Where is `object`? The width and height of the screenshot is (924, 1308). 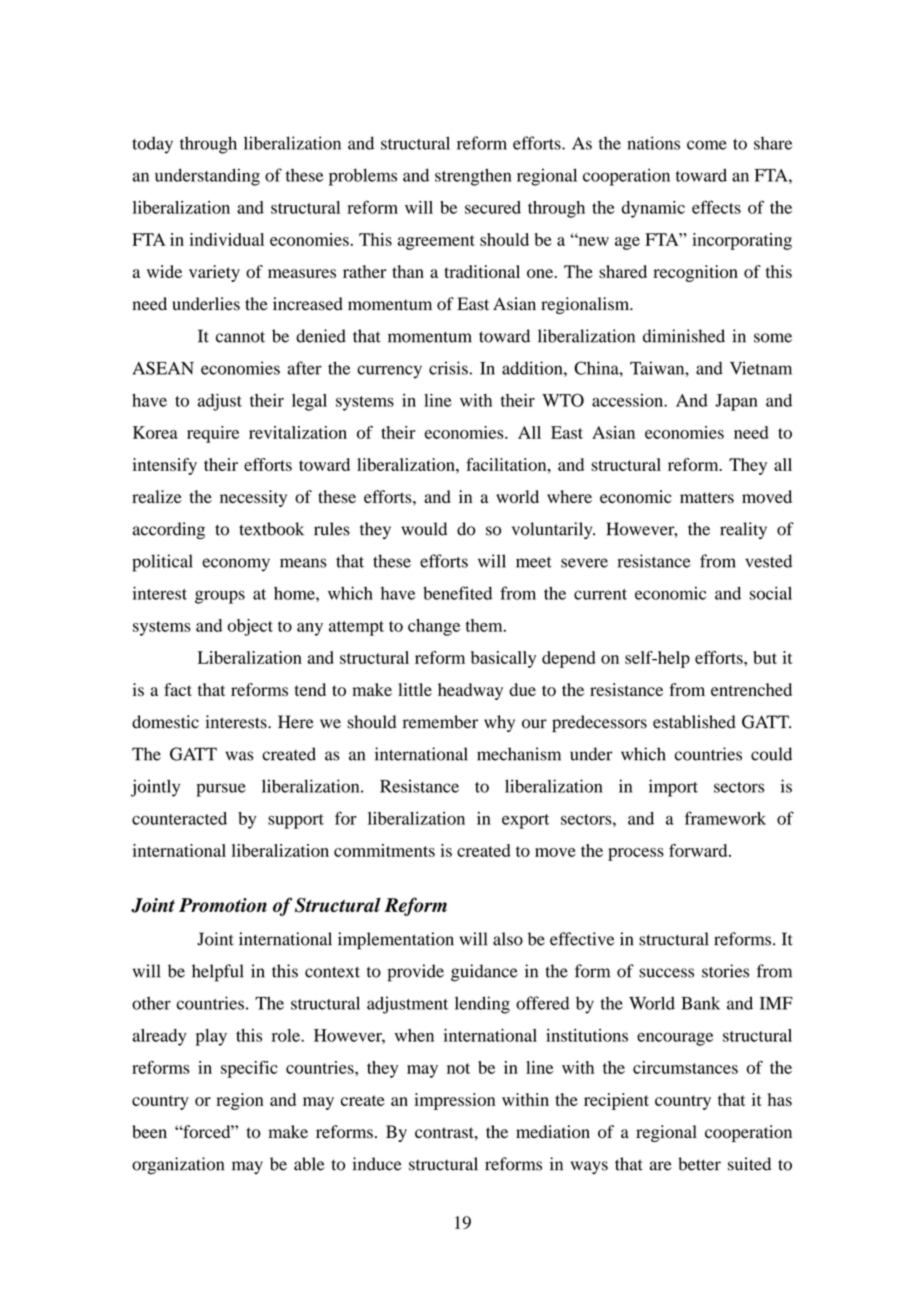 object is located at coordinates (250, 627).
